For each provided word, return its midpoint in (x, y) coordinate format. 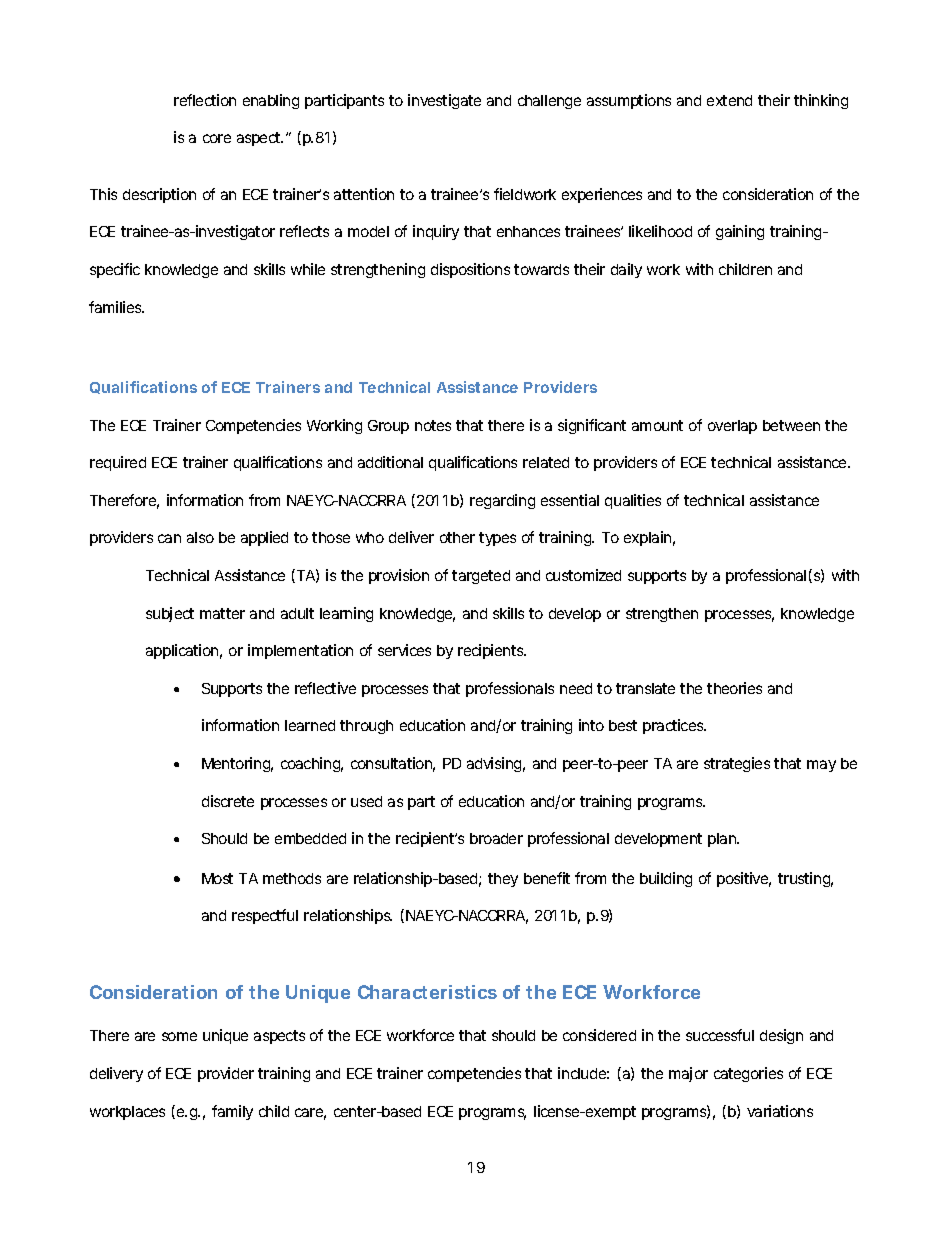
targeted (481, 577)
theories (734, 688)
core (217, 138)
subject (170, 614)
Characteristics (427, 992)
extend (729, 100)
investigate (444, 101)
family (232, 1112)
